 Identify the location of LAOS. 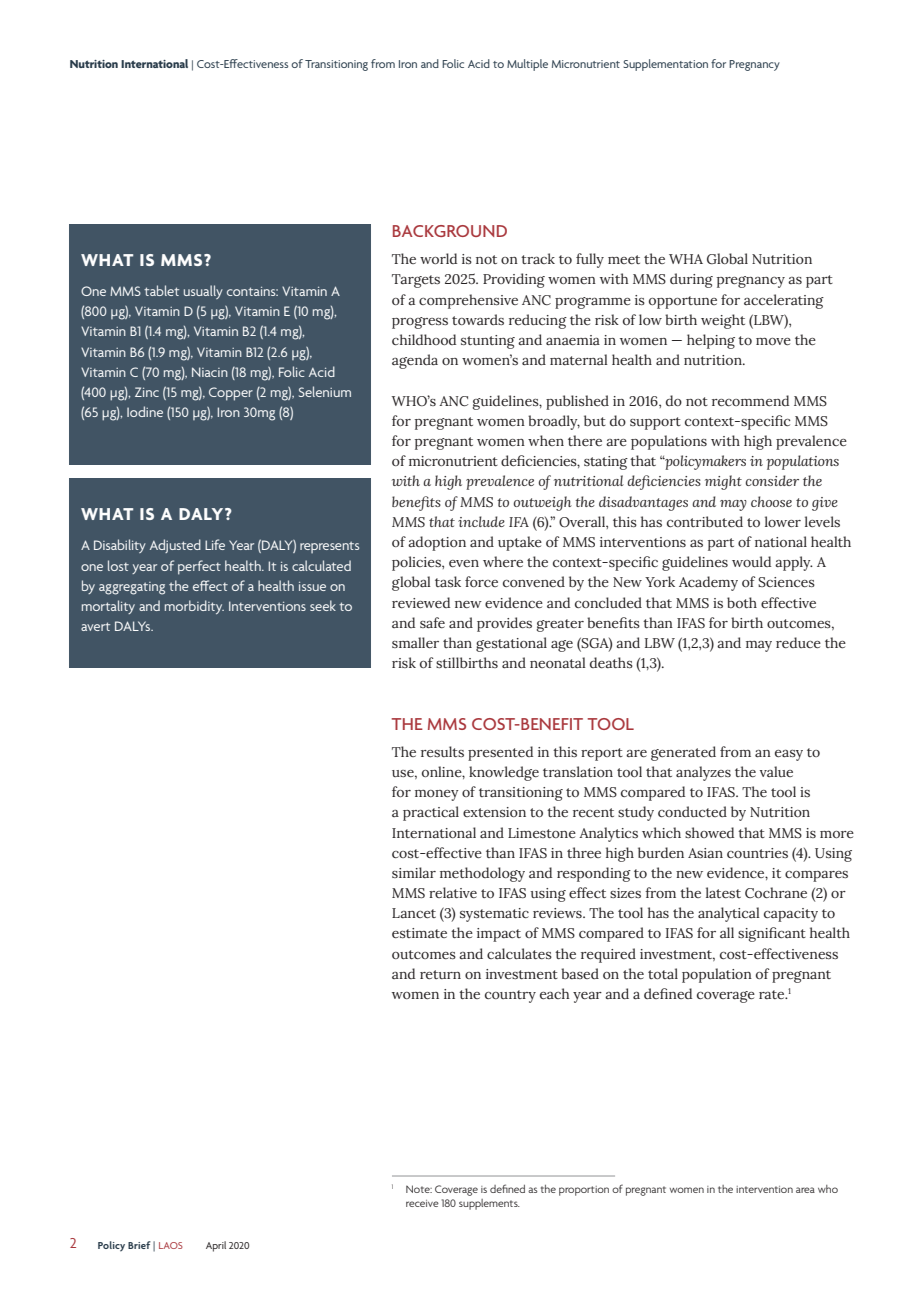
(171, 1245).
